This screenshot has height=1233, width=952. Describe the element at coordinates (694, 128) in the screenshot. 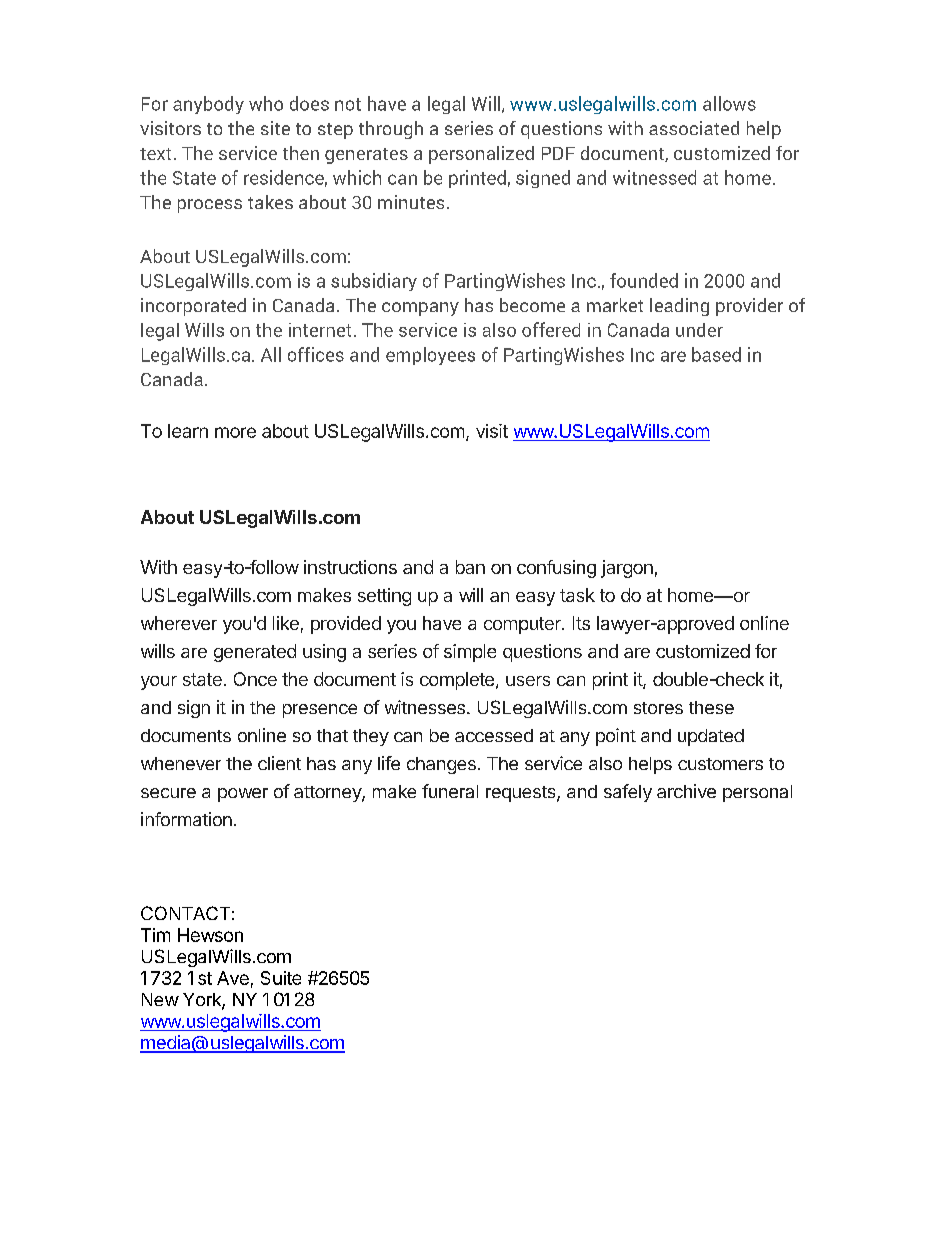

I see `associated` at that location.
